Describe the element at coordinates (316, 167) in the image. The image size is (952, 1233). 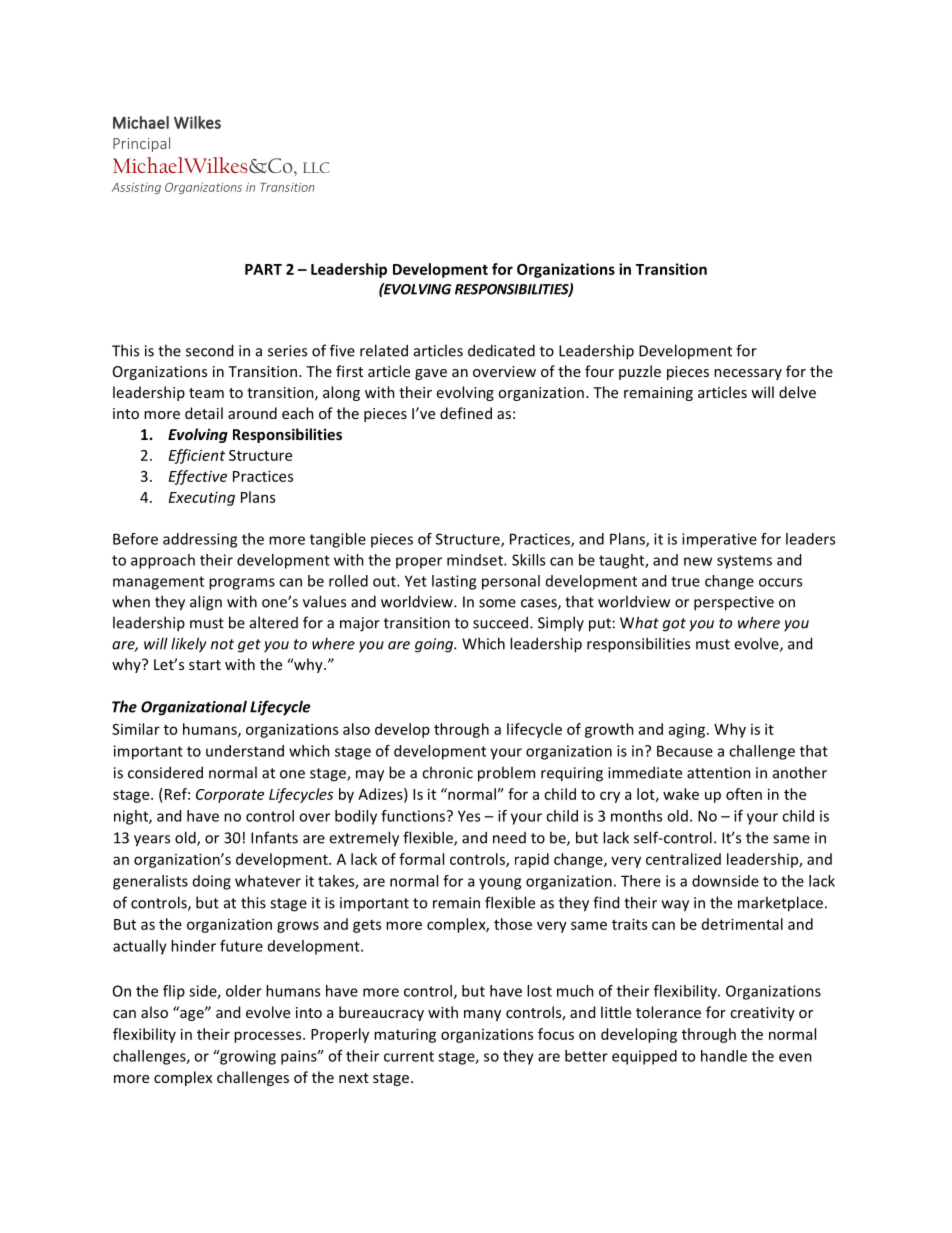
I see `LLC` at that location.
